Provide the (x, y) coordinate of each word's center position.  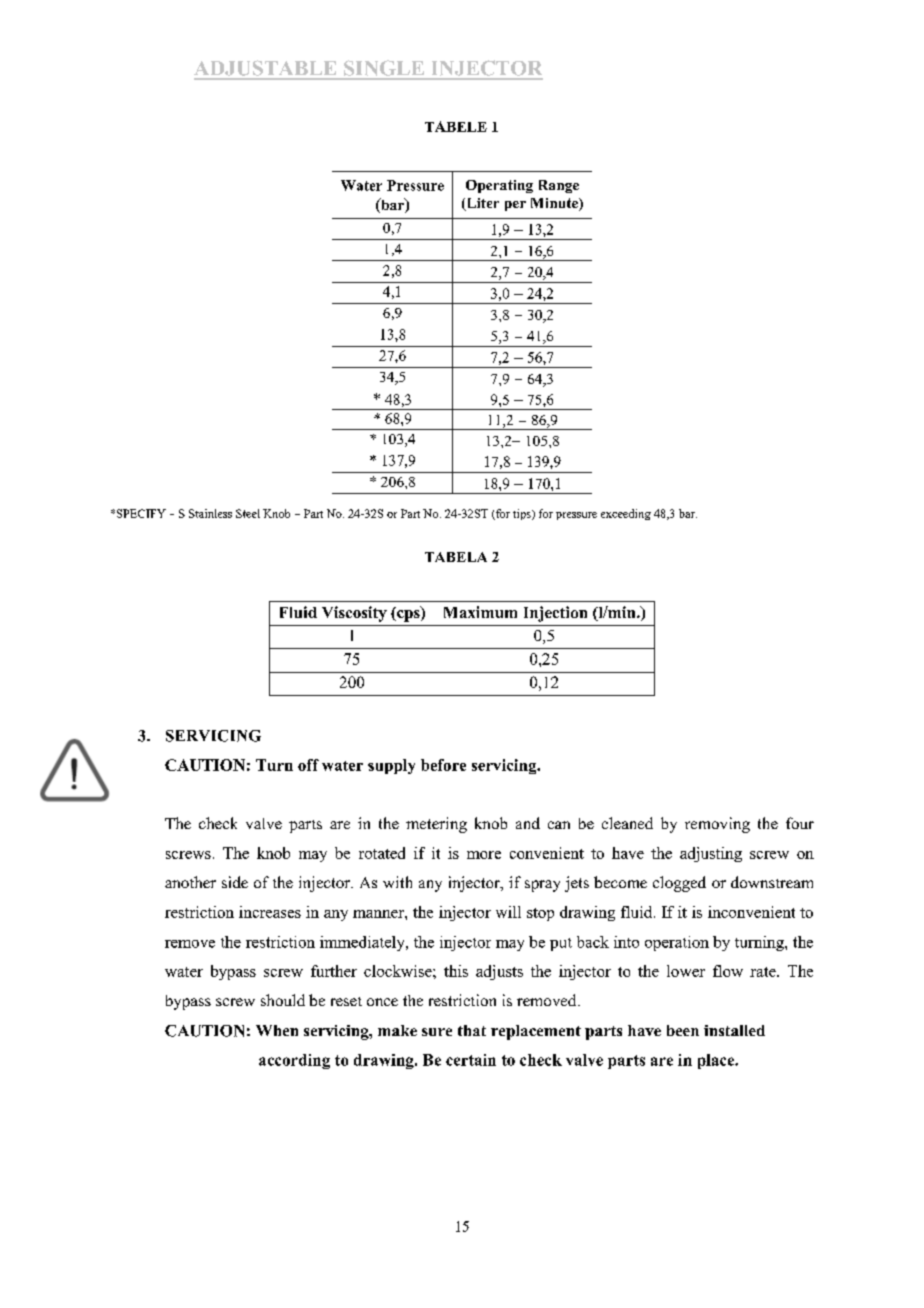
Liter (481, 204)
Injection (555, 614)
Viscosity (354, 614)
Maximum (480, 612)
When (277, 1030)
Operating (499, 186)
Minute (555, 204)
